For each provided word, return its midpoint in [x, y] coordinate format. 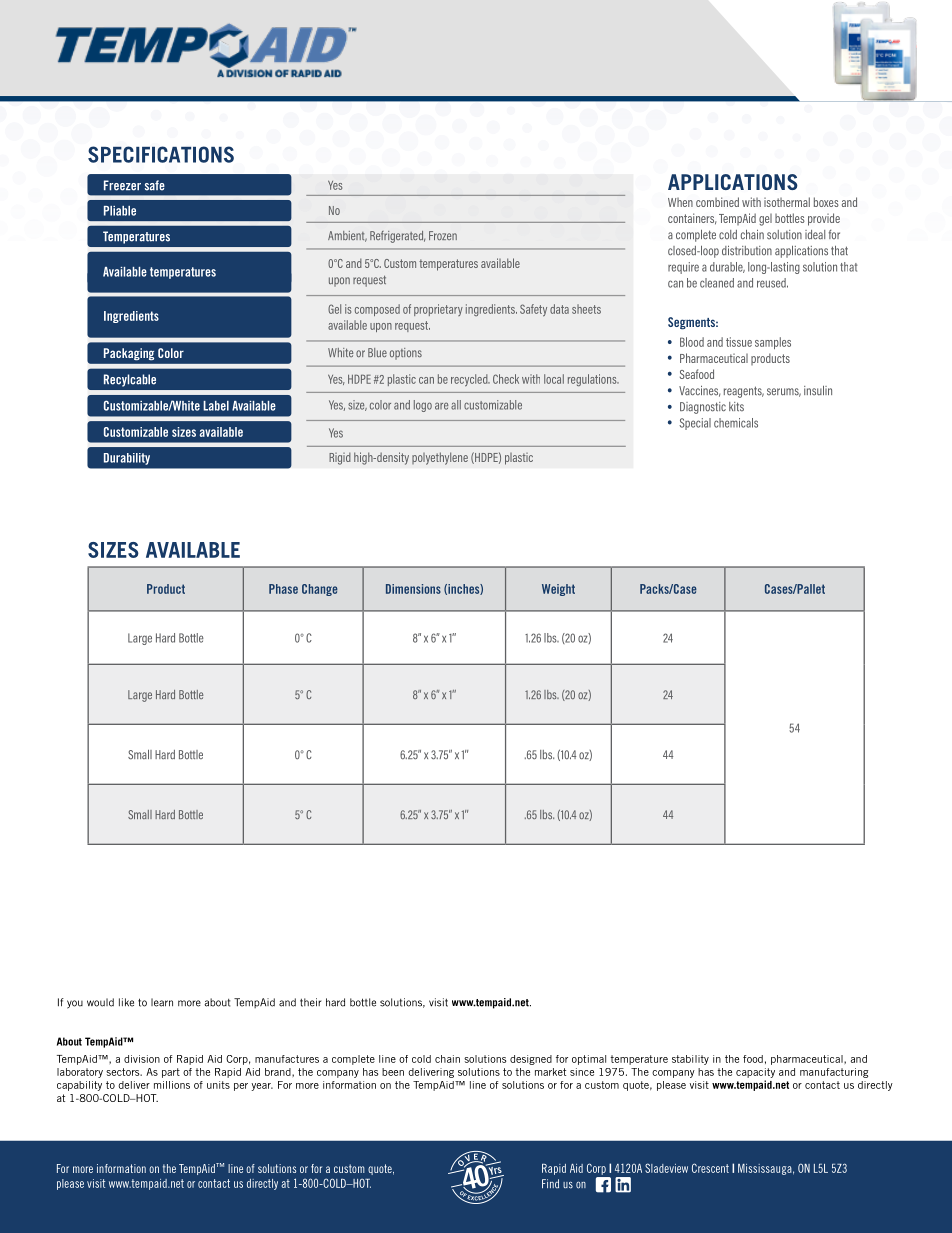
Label [216, 406]
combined [717, 202]
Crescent [710, 1168]
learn [162, 1002]
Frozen [443, 235]
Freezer [122, 185]
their [310, 1002]
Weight [558, 590]
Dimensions [413, 589]
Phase [283, 589]
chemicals [736, 423]
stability [690, 1060]
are [441, 406]
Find [550, 1183]
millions [172, 1085]
